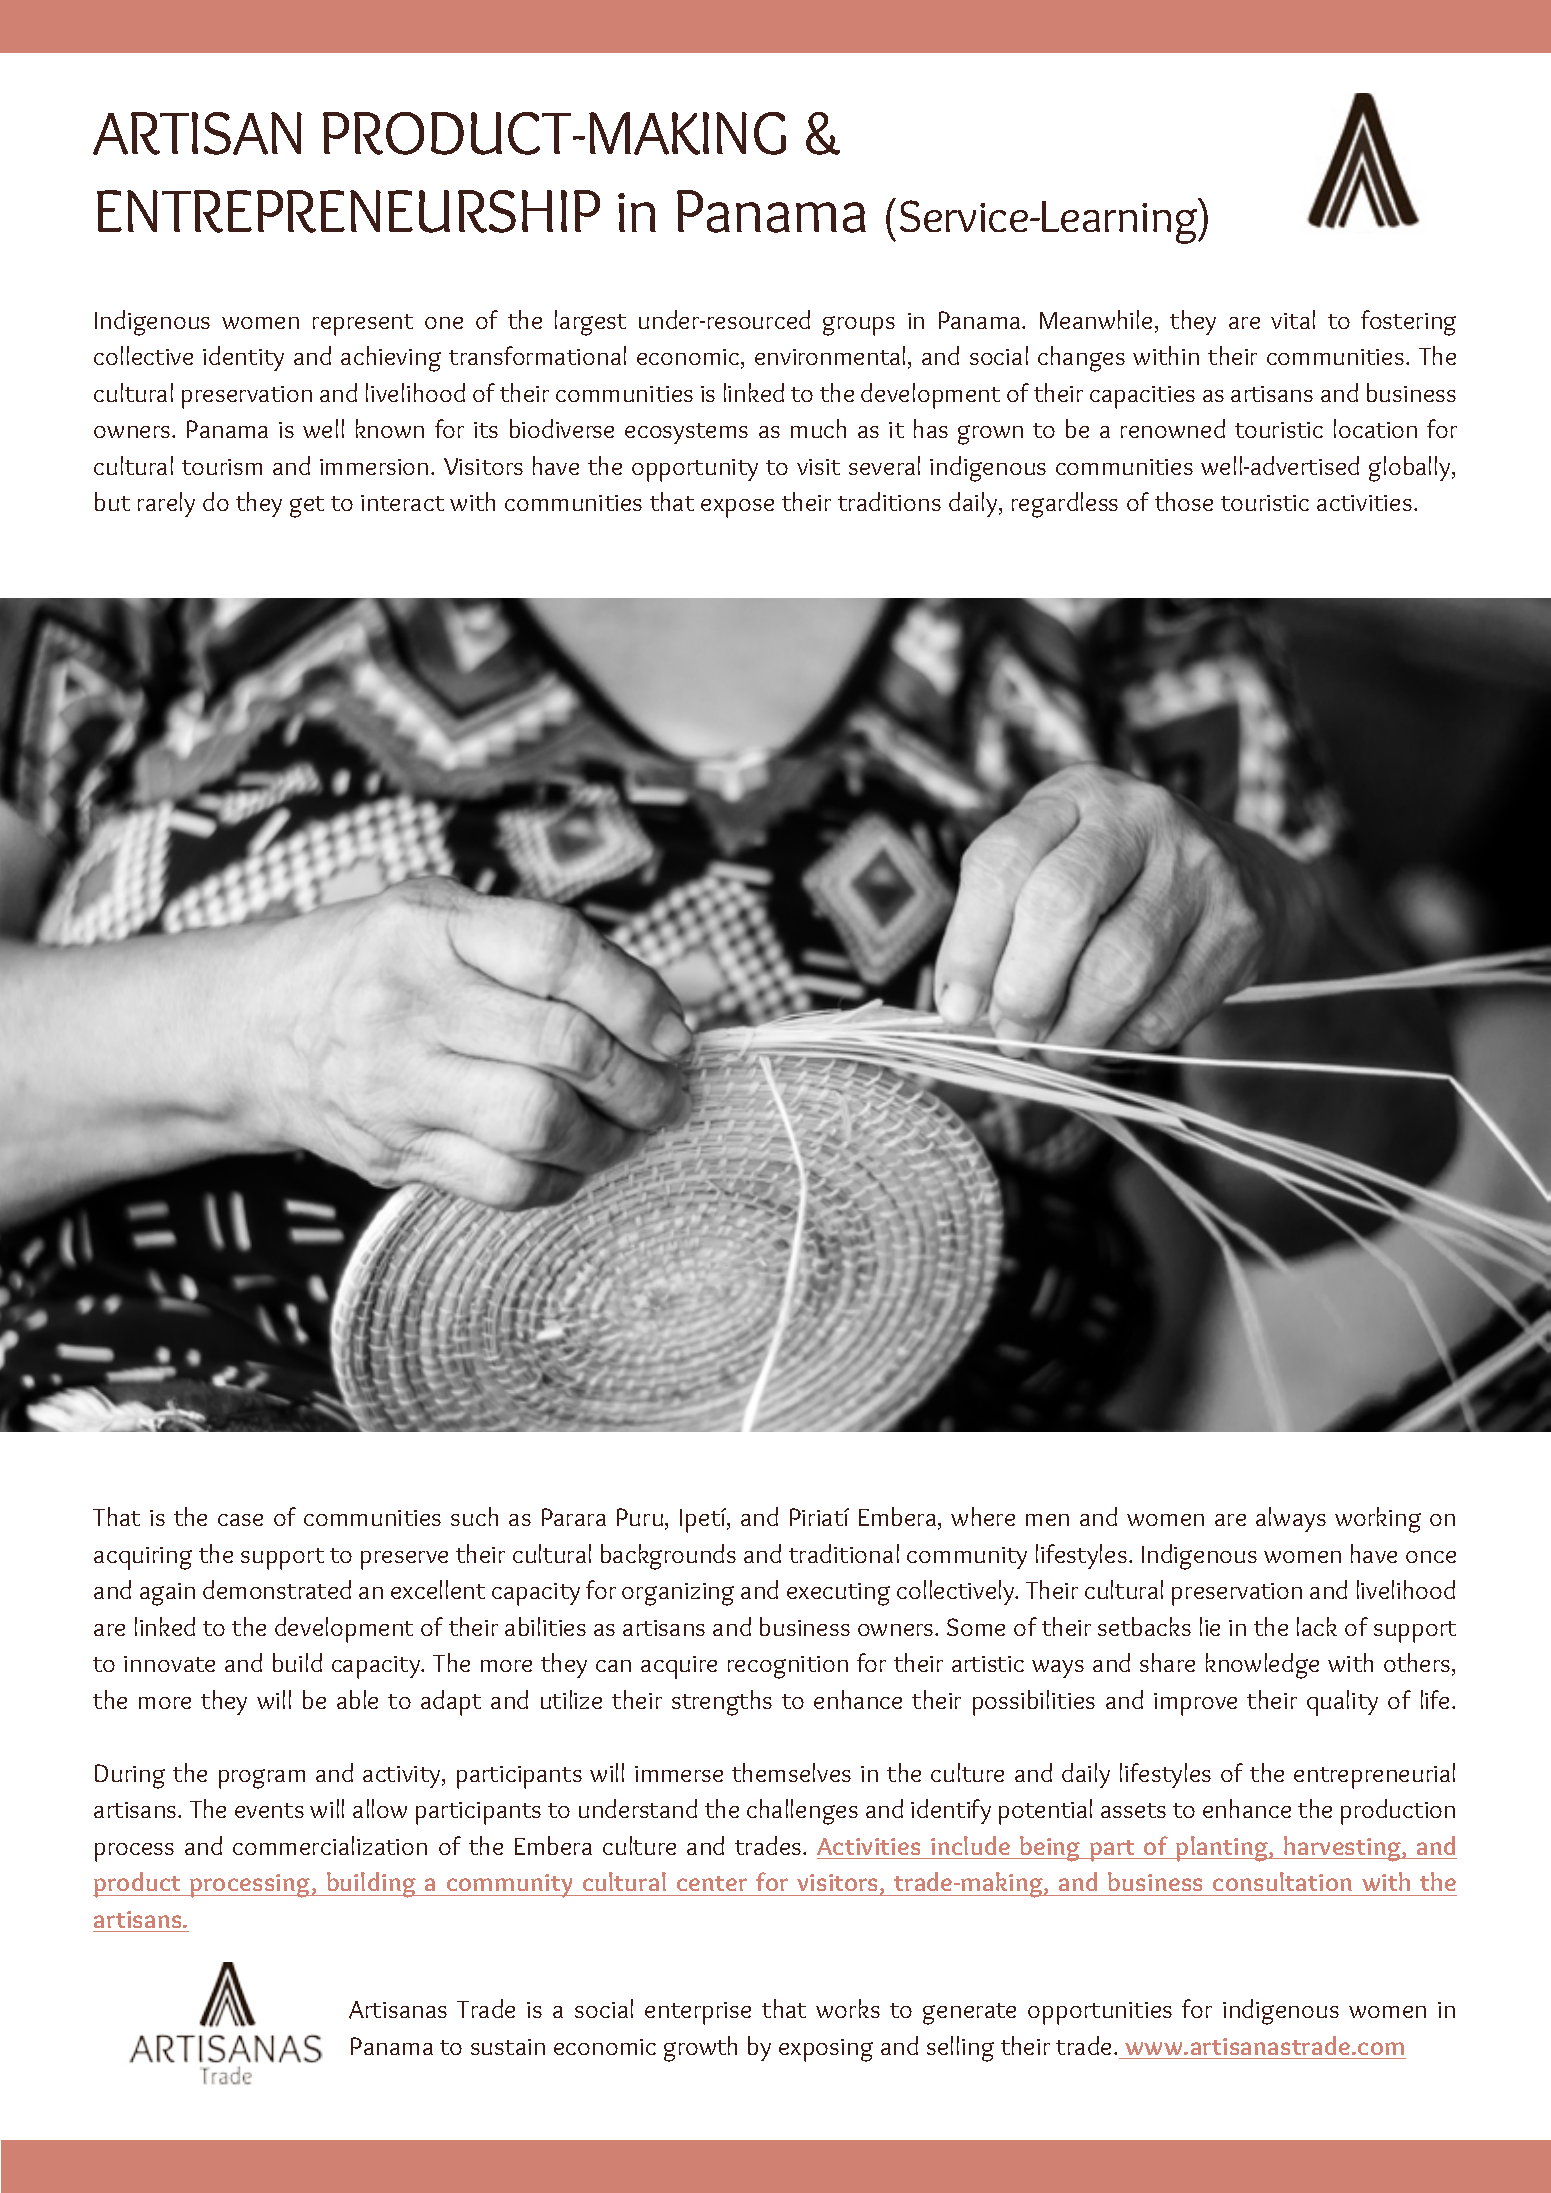  I want to click on commercialization, so click(330, 1845).
